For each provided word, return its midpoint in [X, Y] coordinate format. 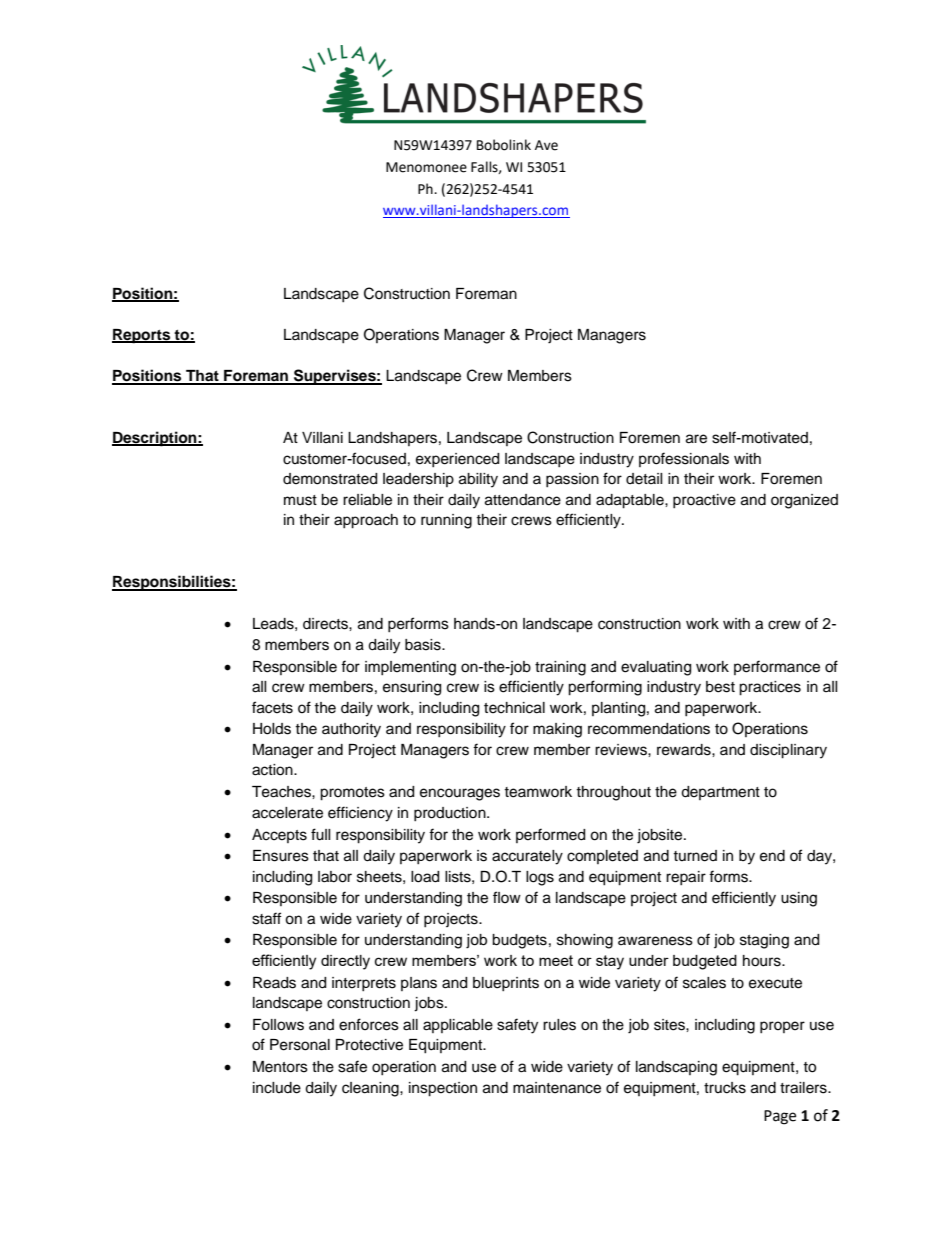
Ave [546, 145]
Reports [142, 336]
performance [777, 667]
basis [424, 645]
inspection [443, 1089]
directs [326, 624]
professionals [684, 459]
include [277, 1088]
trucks [725, 1088]
